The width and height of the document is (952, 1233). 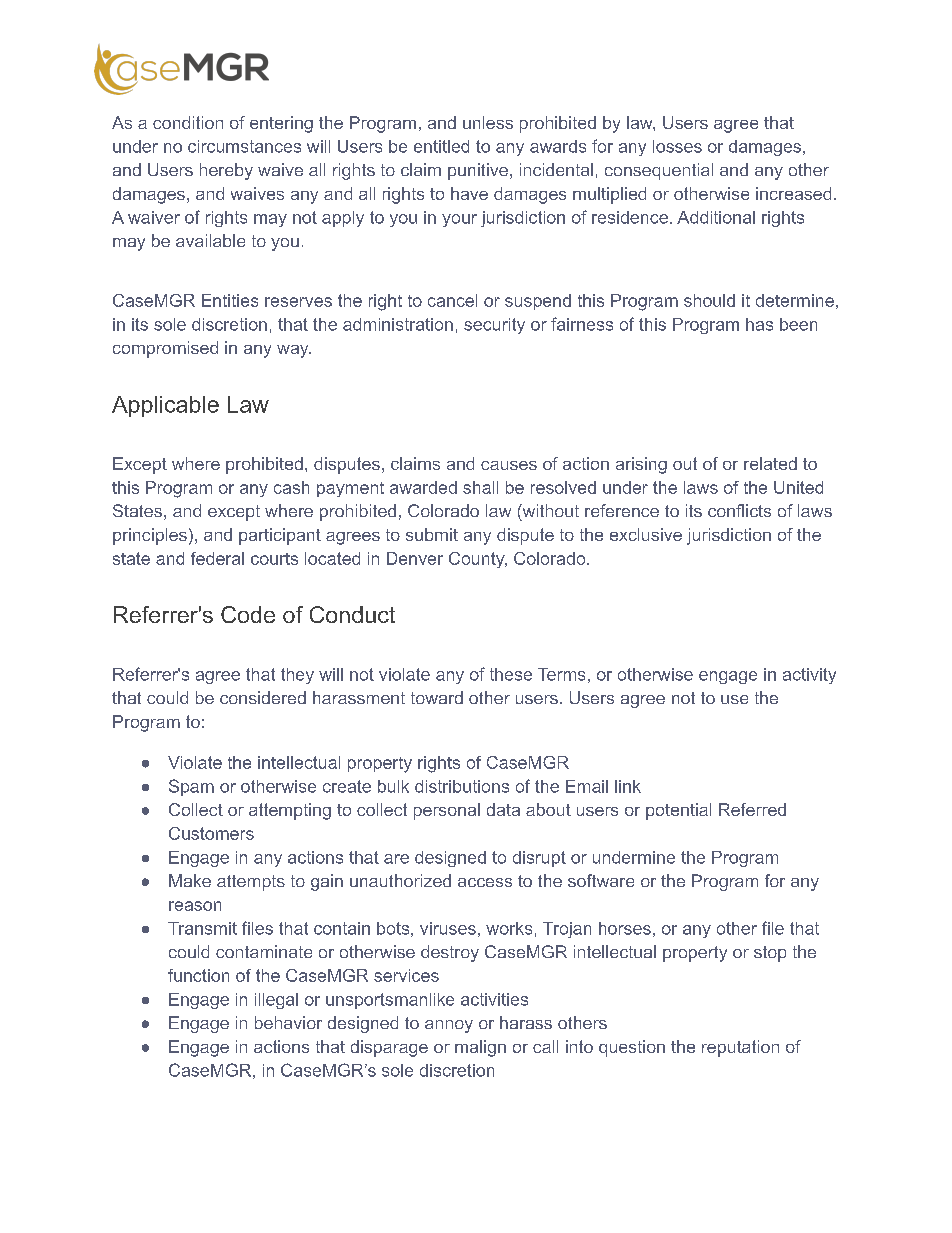 What do you see at coordinates (276, 1001) in the document?
I see `illegal` at bounding box center [276, 1001].
